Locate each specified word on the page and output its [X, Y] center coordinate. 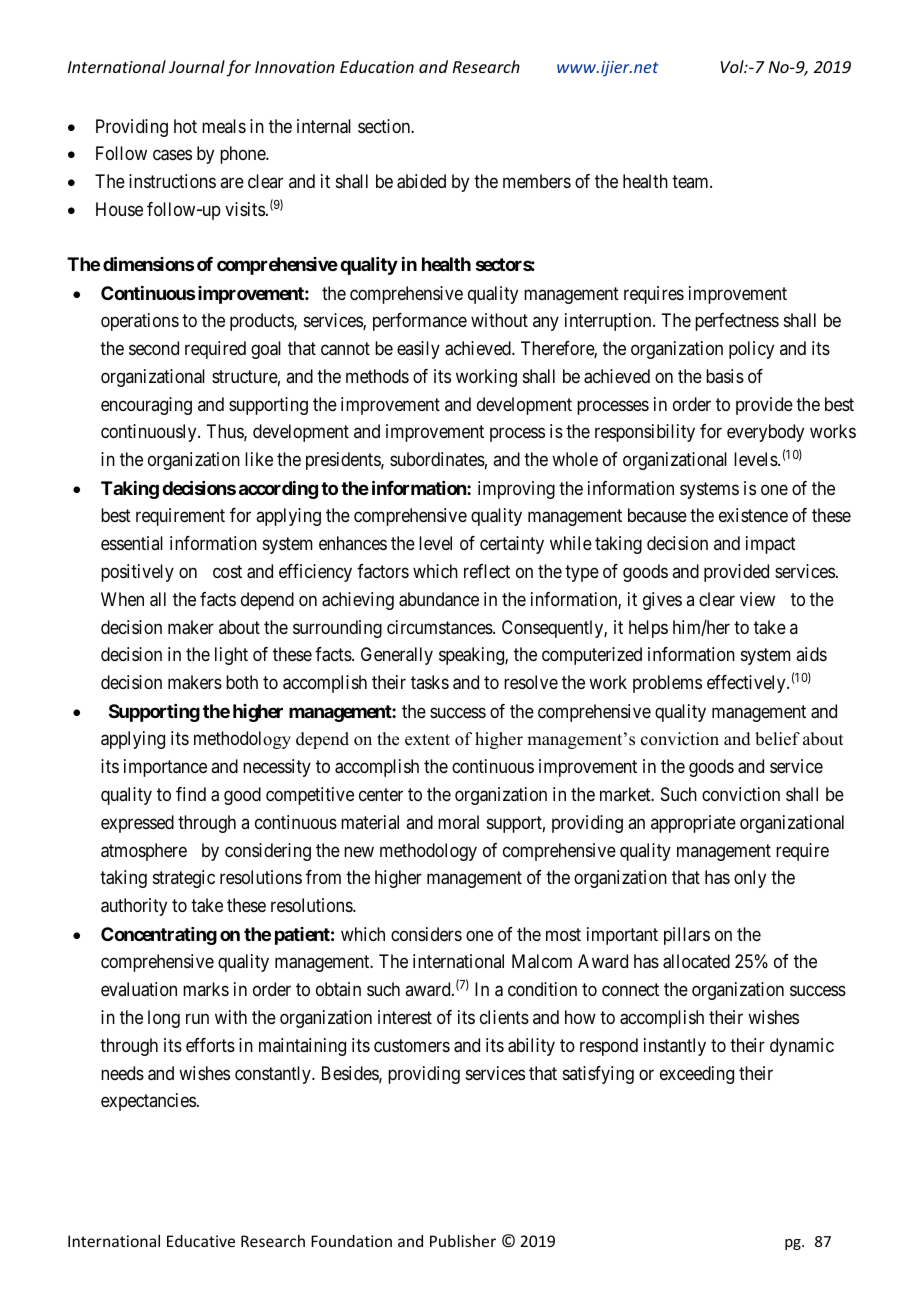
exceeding [697, 1075]
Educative [201, 1241]
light [231, 656]
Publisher [463, 1241]
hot [185, 126]
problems [667, 684]
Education [377, 66]
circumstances [440, 627]
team [691, 182]
